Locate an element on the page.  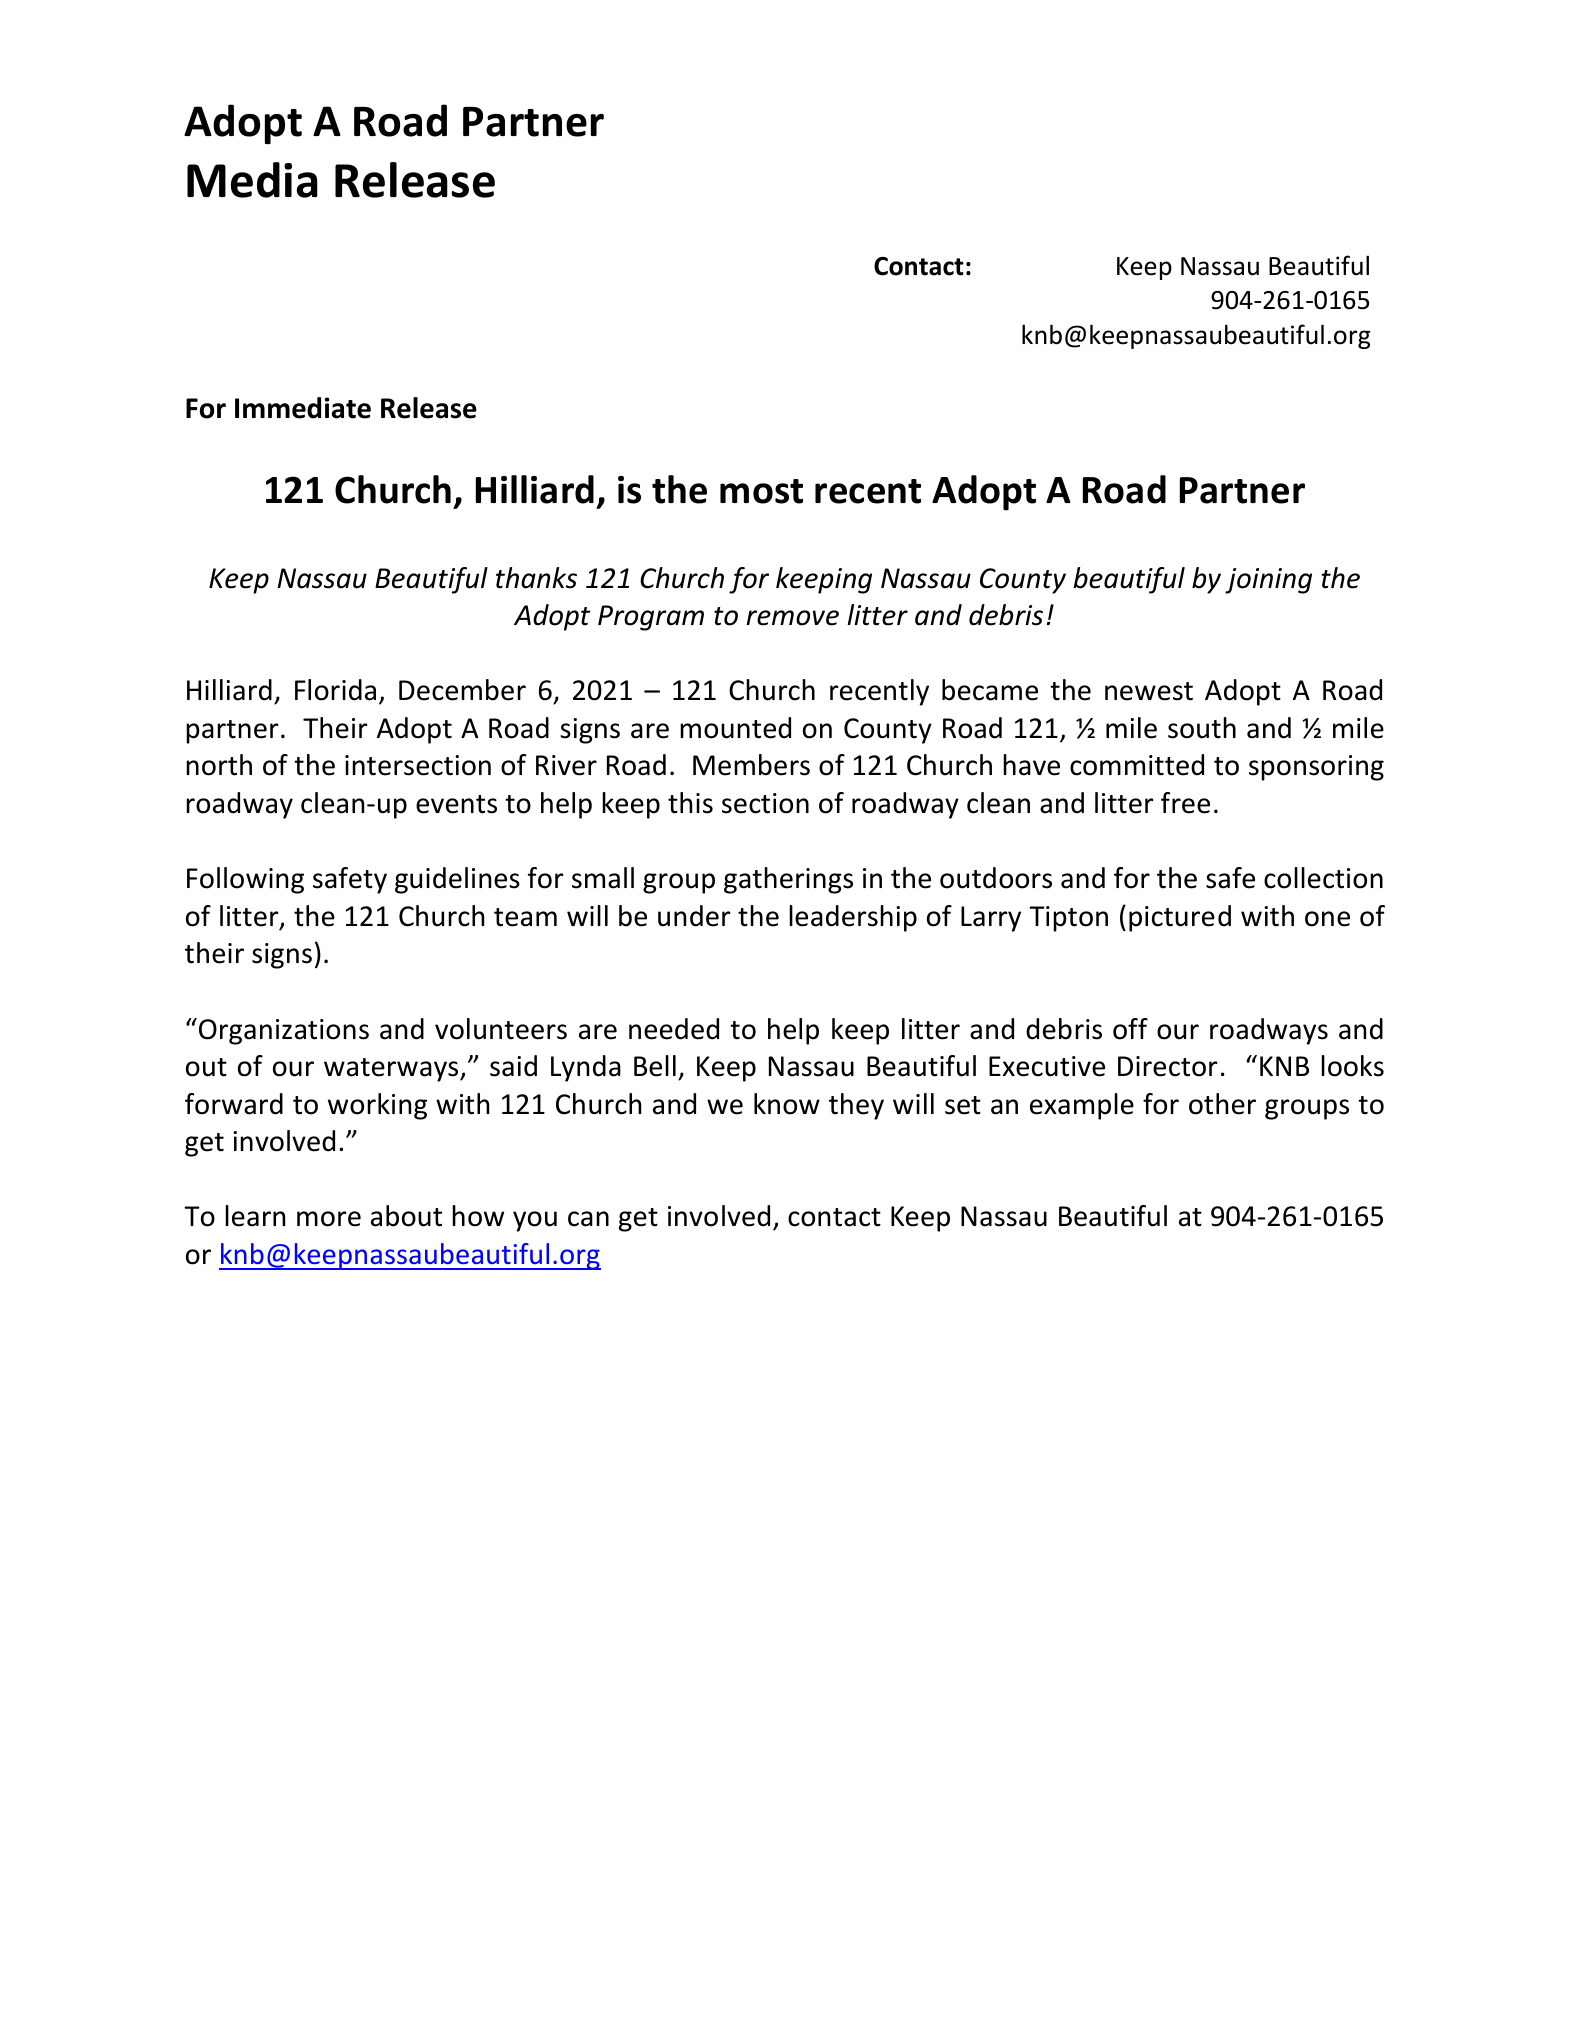
collection is located at coordinates (1323, 878).
